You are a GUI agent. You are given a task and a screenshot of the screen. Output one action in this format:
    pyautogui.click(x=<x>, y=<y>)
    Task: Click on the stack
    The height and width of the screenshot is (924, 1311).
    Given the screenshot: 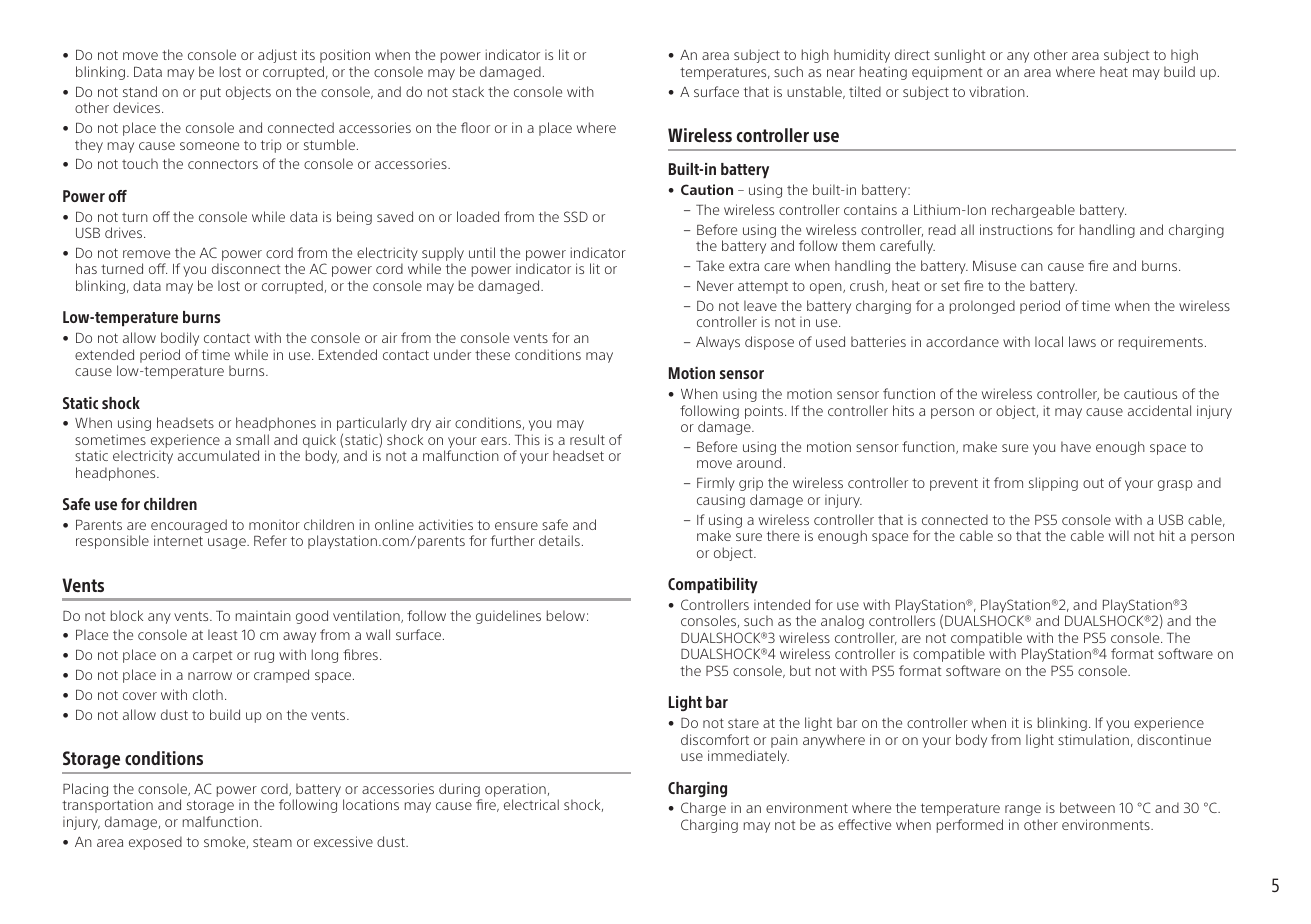 What is the action you would take?
    pyautogui.click(x=468, y=91)
